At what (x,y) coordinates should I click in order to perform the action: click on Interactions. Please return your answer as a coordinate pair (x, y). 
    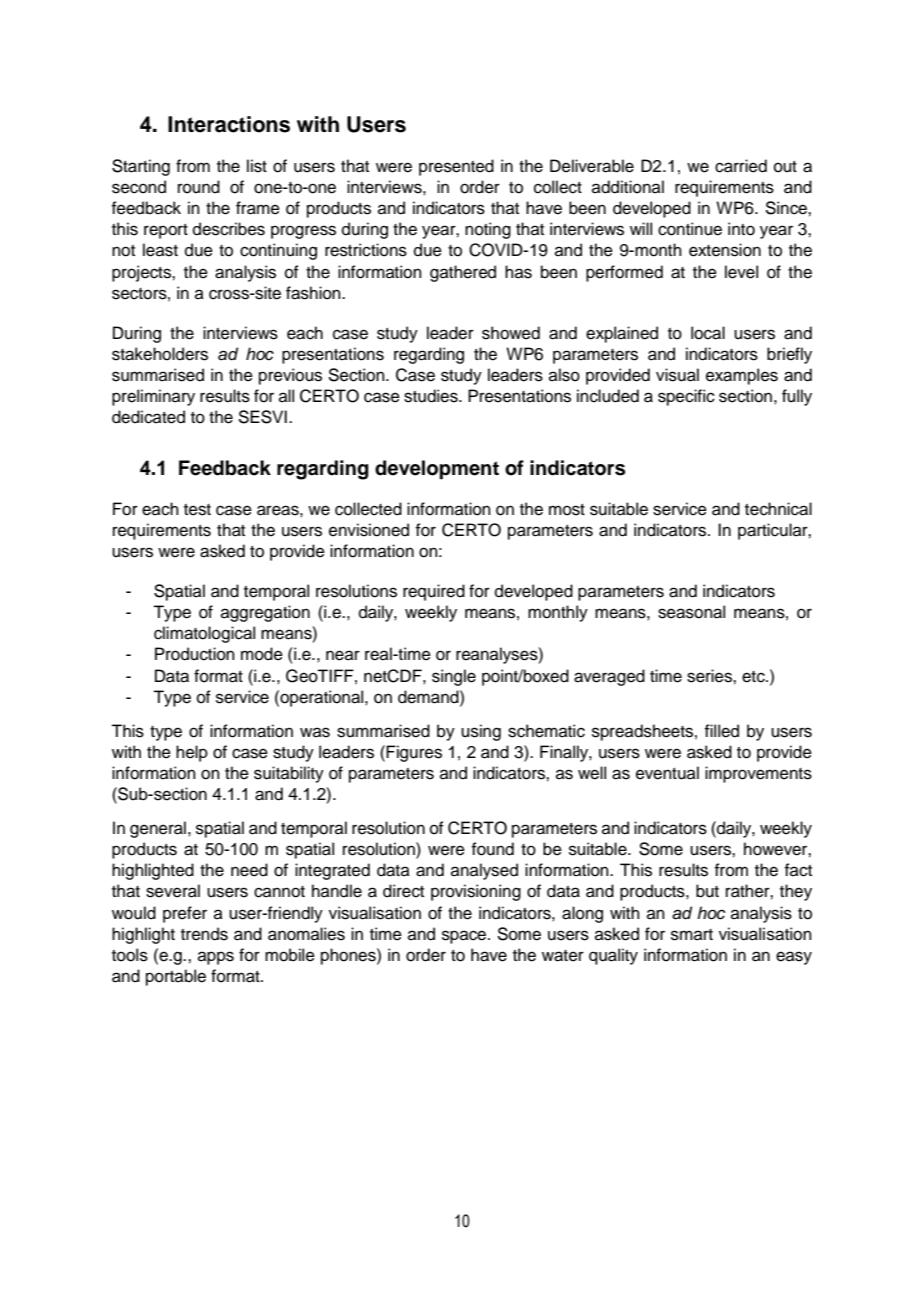
    Looking at the image, I should click on (229, 124).
